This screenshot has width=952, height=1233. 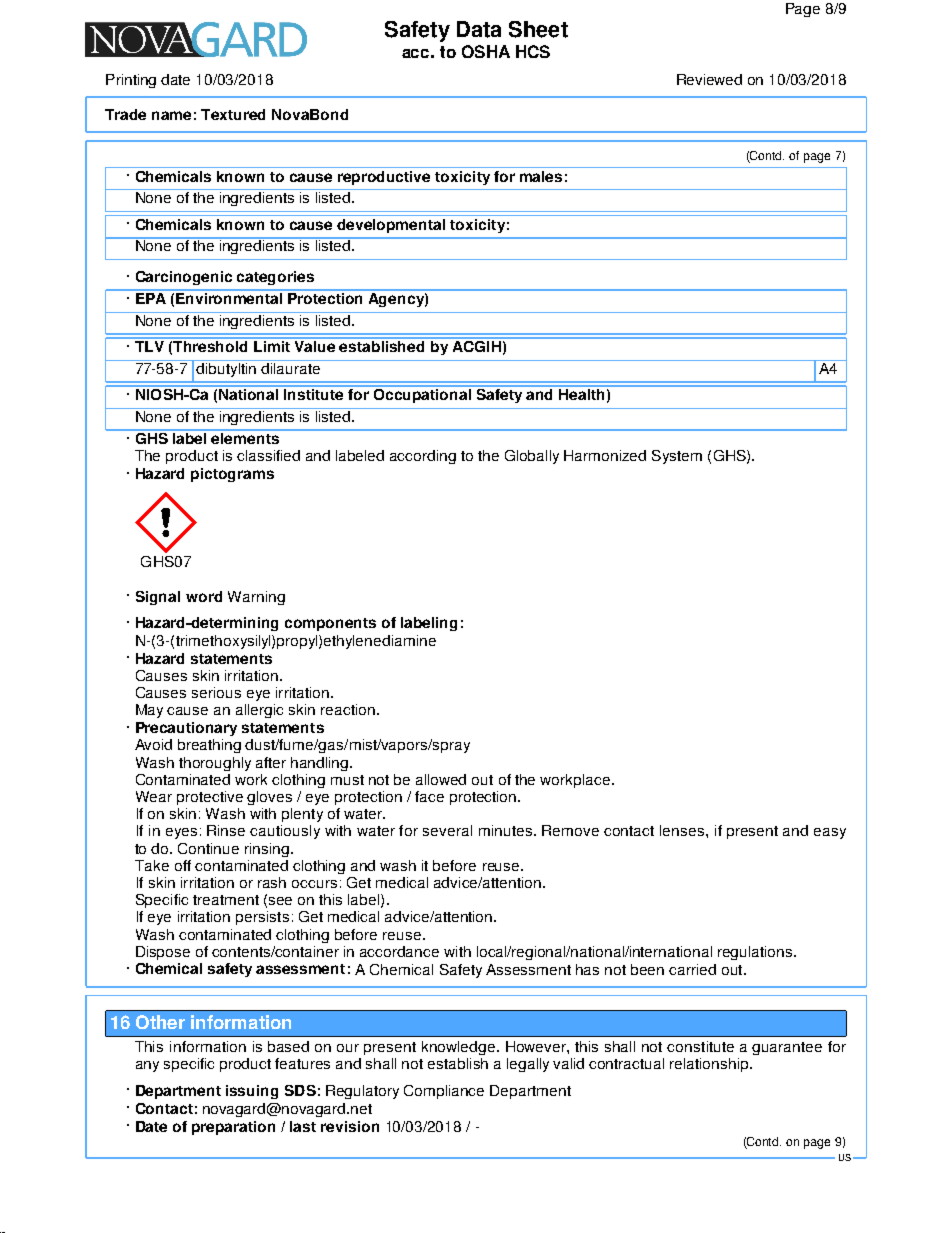 I want to click on issuing, so click(x=252, y=1092).
